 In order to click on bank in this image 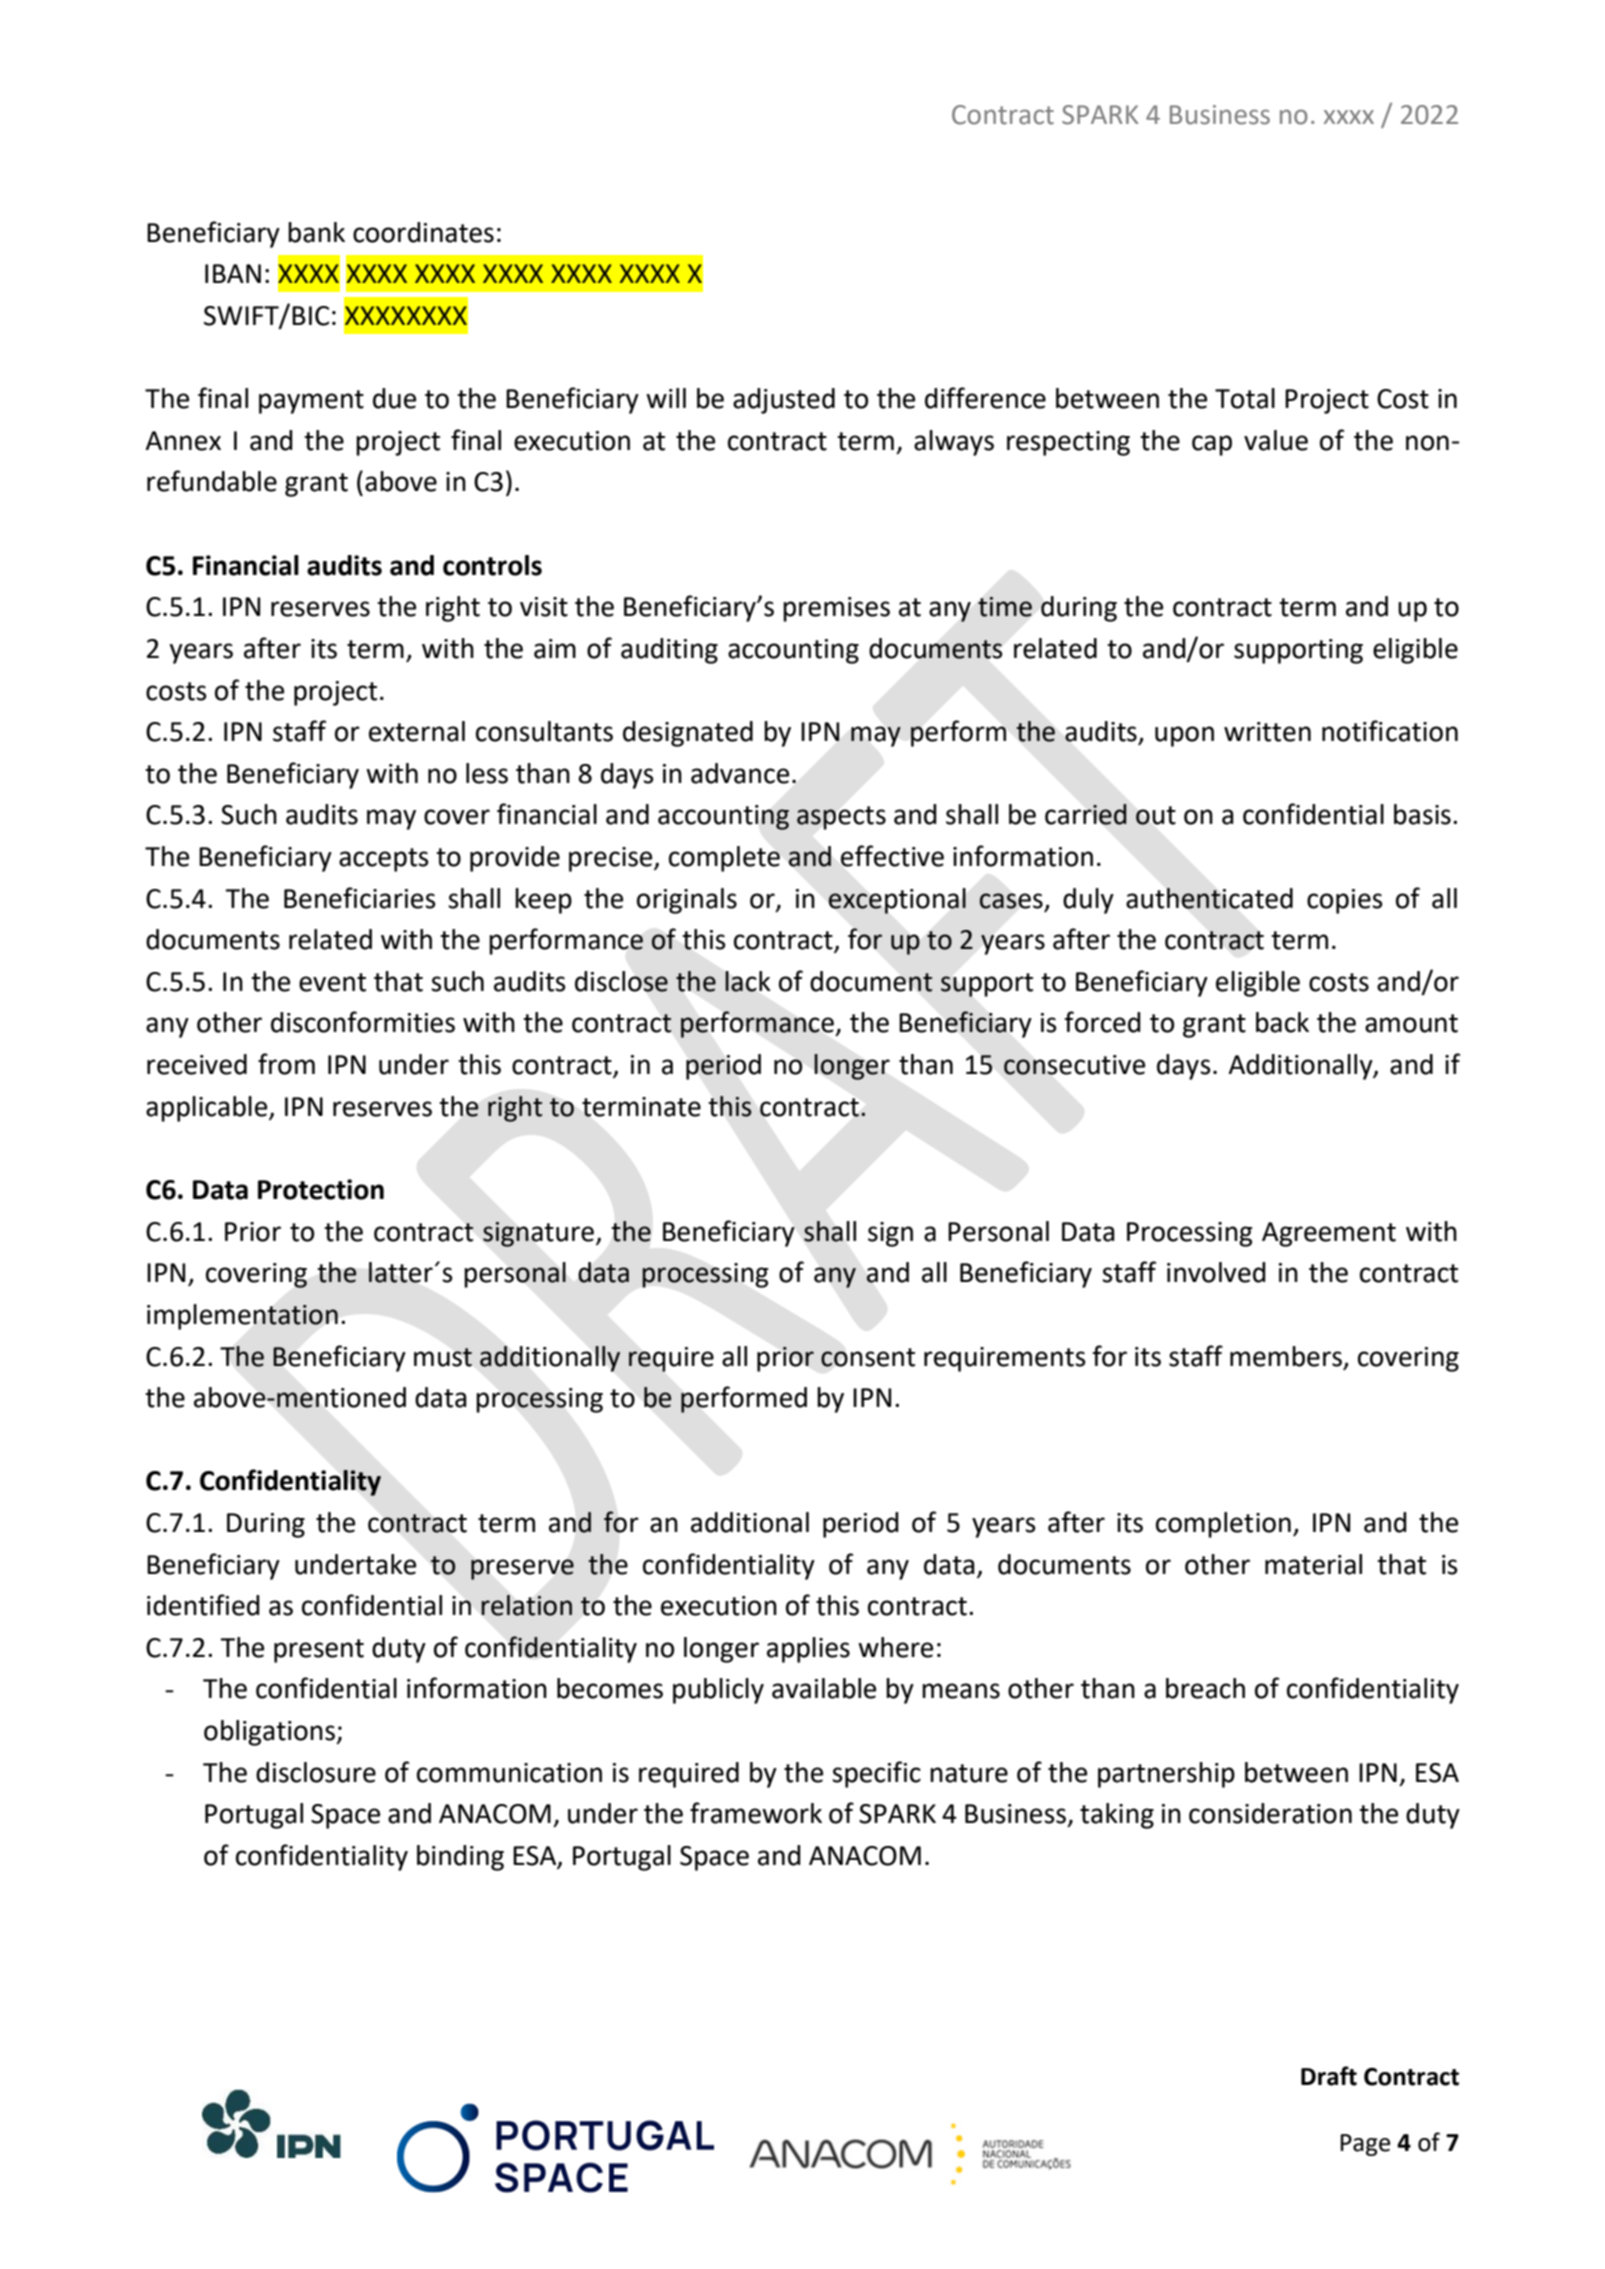, I will do `click(316, 232)`.
